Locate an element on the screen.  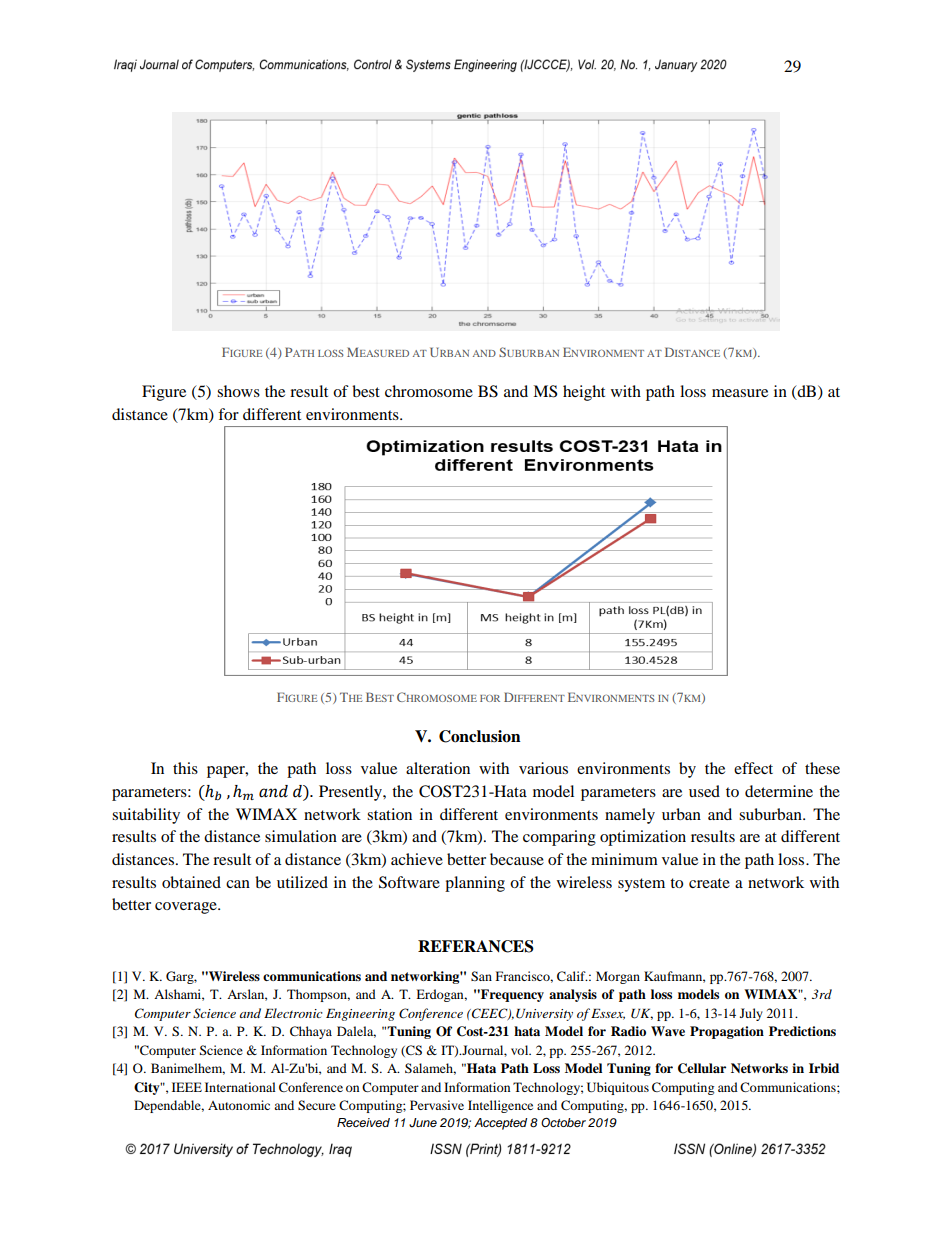
Conclusion is located at coordinates (480, 736).
